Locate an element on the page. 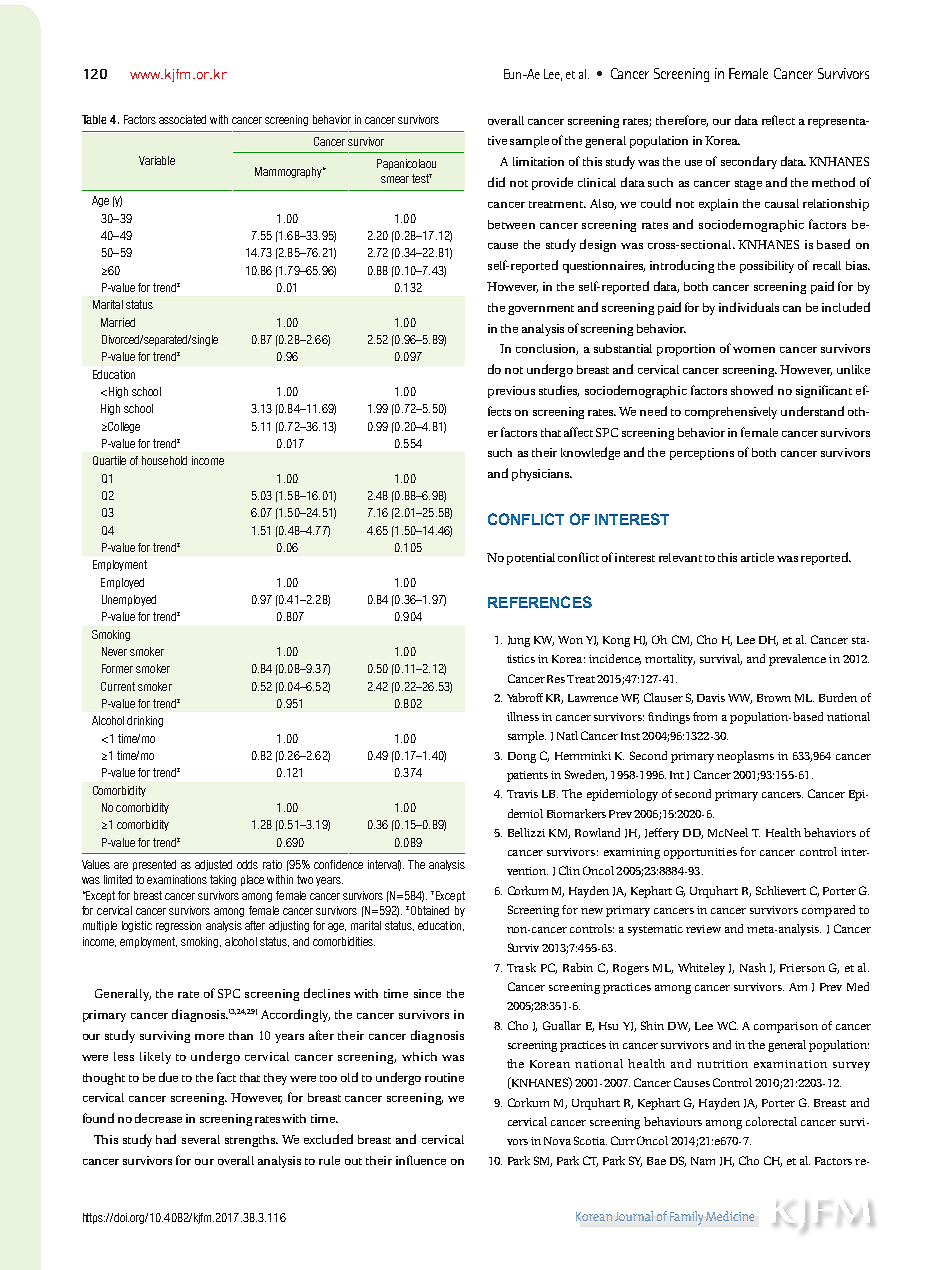  Never is located at coordinates (114, 651).
